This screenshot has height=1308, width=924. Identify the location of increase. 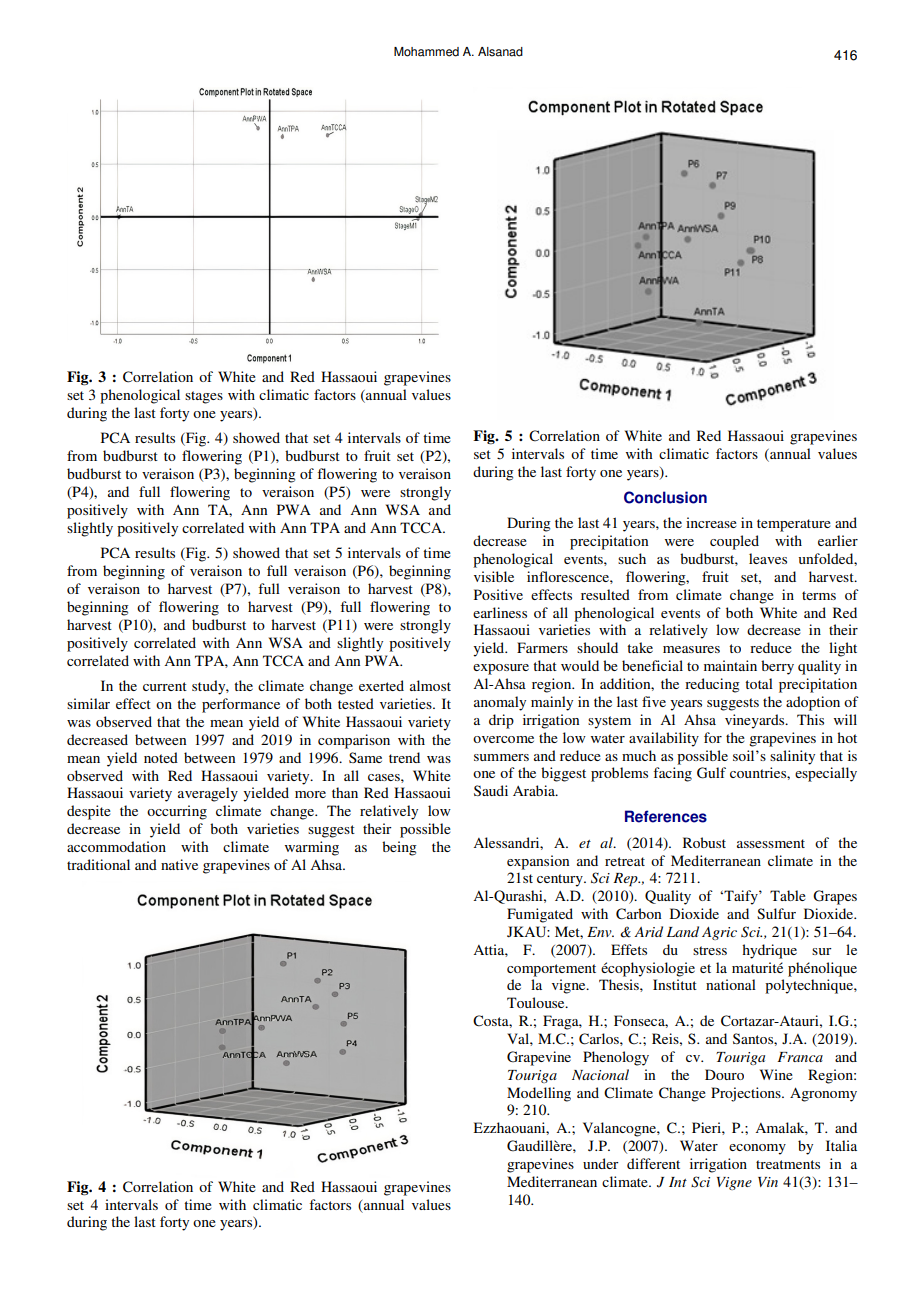
(711, 522).
